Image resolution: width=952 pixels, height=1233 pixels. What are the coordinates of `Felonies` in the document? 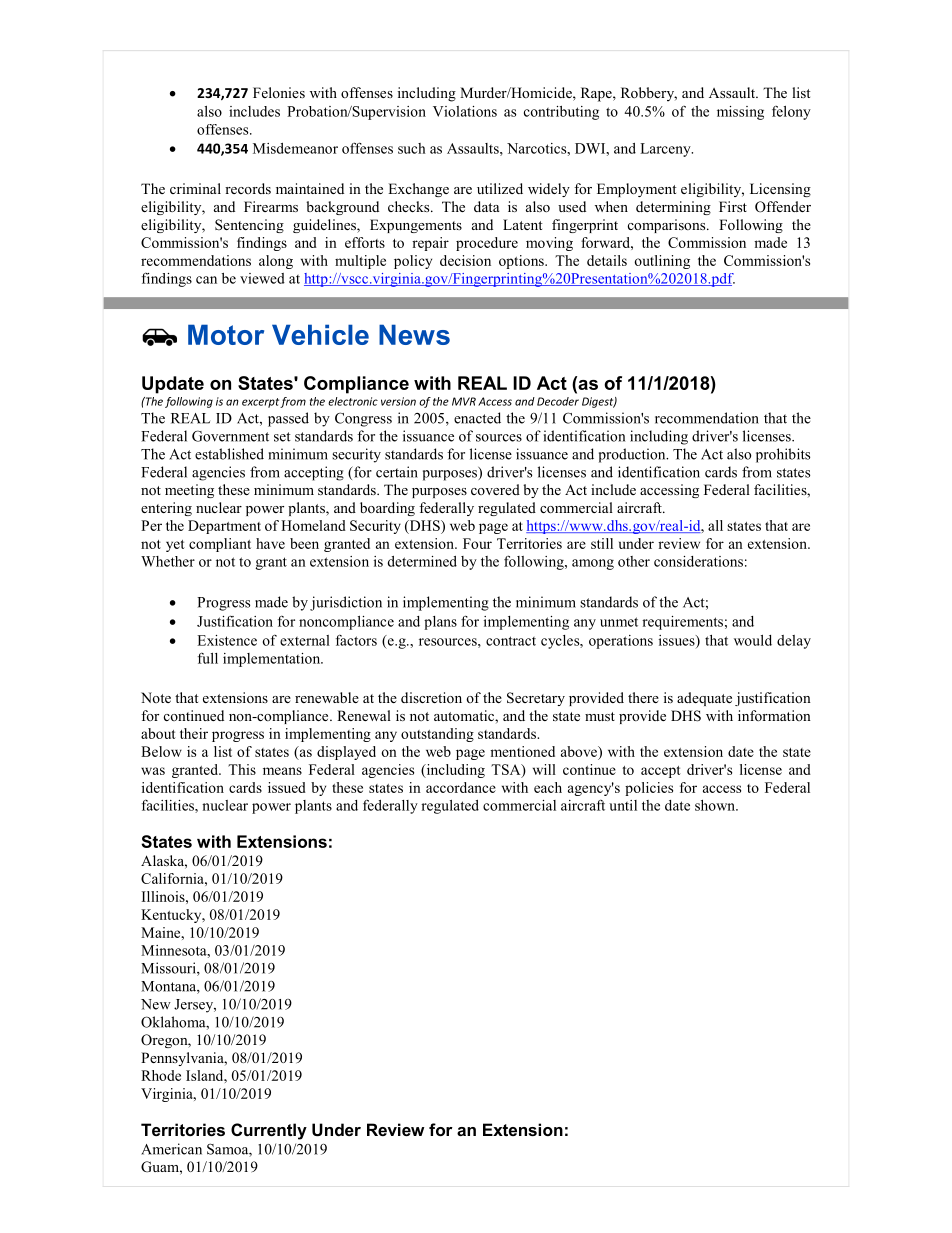 It's located at (279, 92).
